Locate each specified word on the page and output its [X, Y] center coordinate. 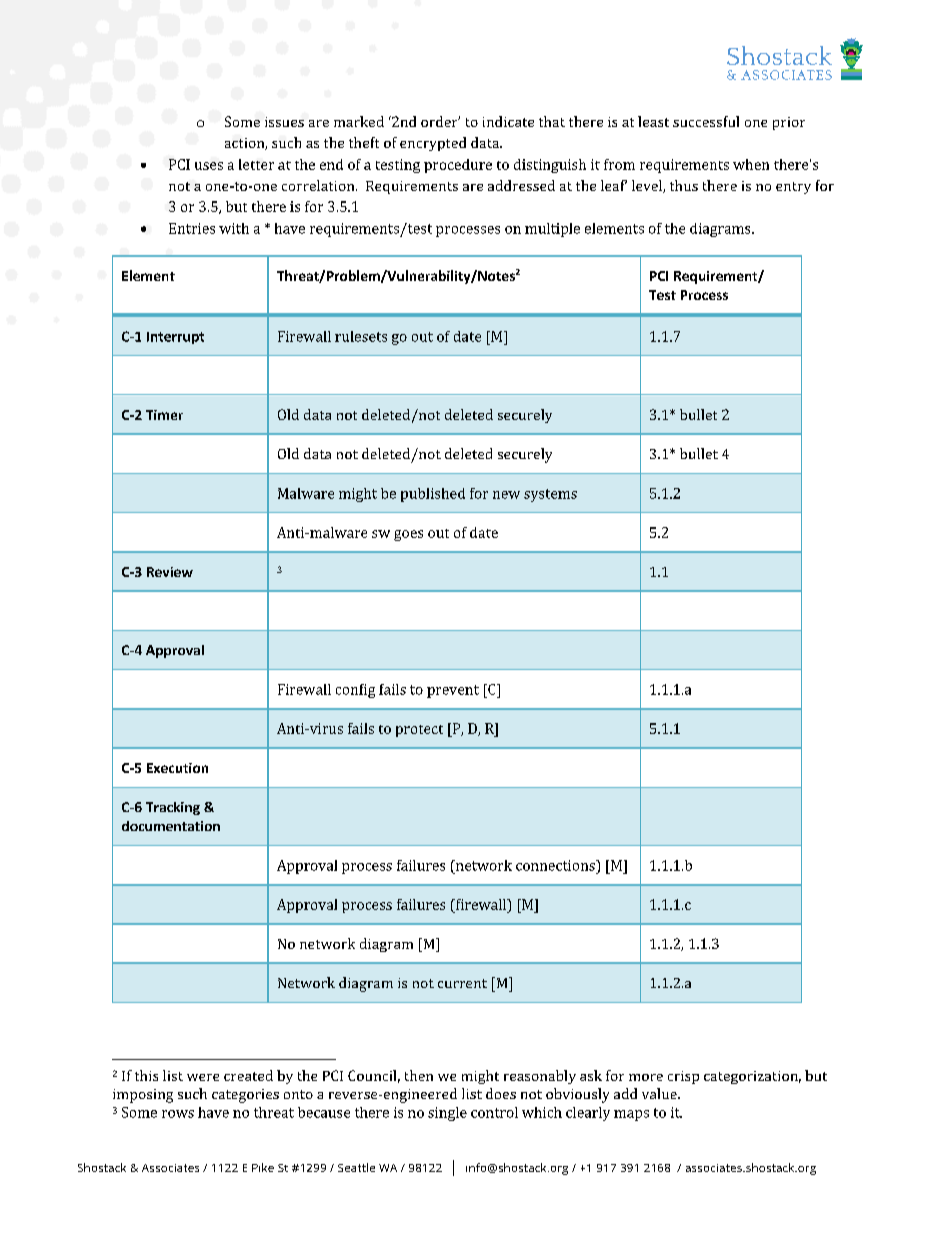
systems [550, 495]
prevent [453, 691]
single [447, 1114]
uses [209, 166]
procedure [458, 166]
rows [178, 1114]
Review [170, 572]
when [751, 164]
